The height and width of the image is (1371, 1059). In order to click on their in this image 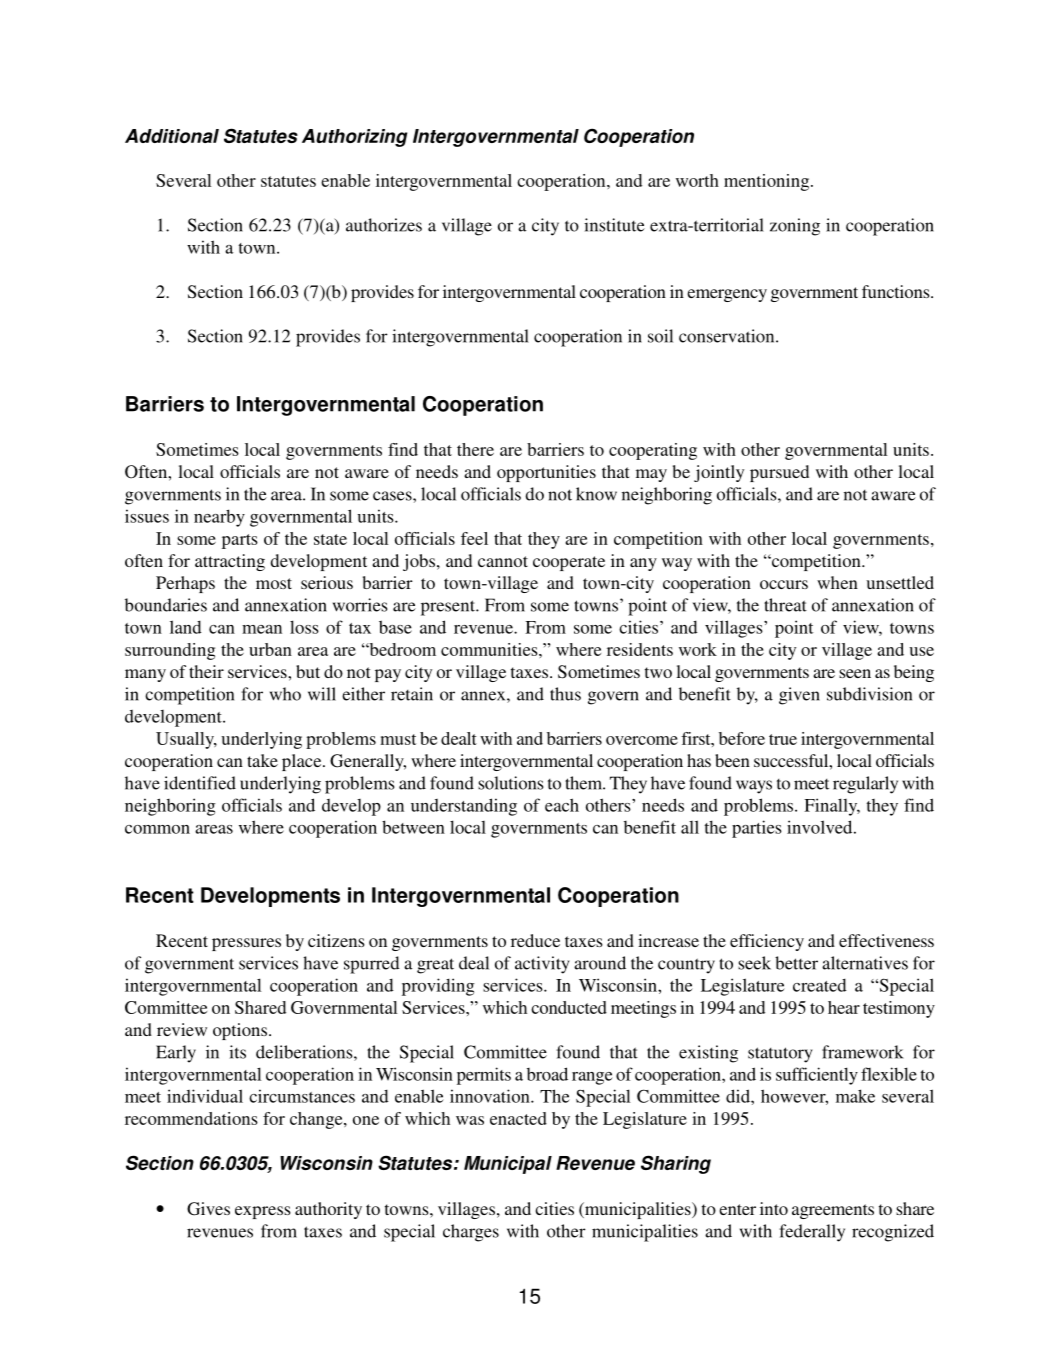, I will do `click(206, 671)`.
